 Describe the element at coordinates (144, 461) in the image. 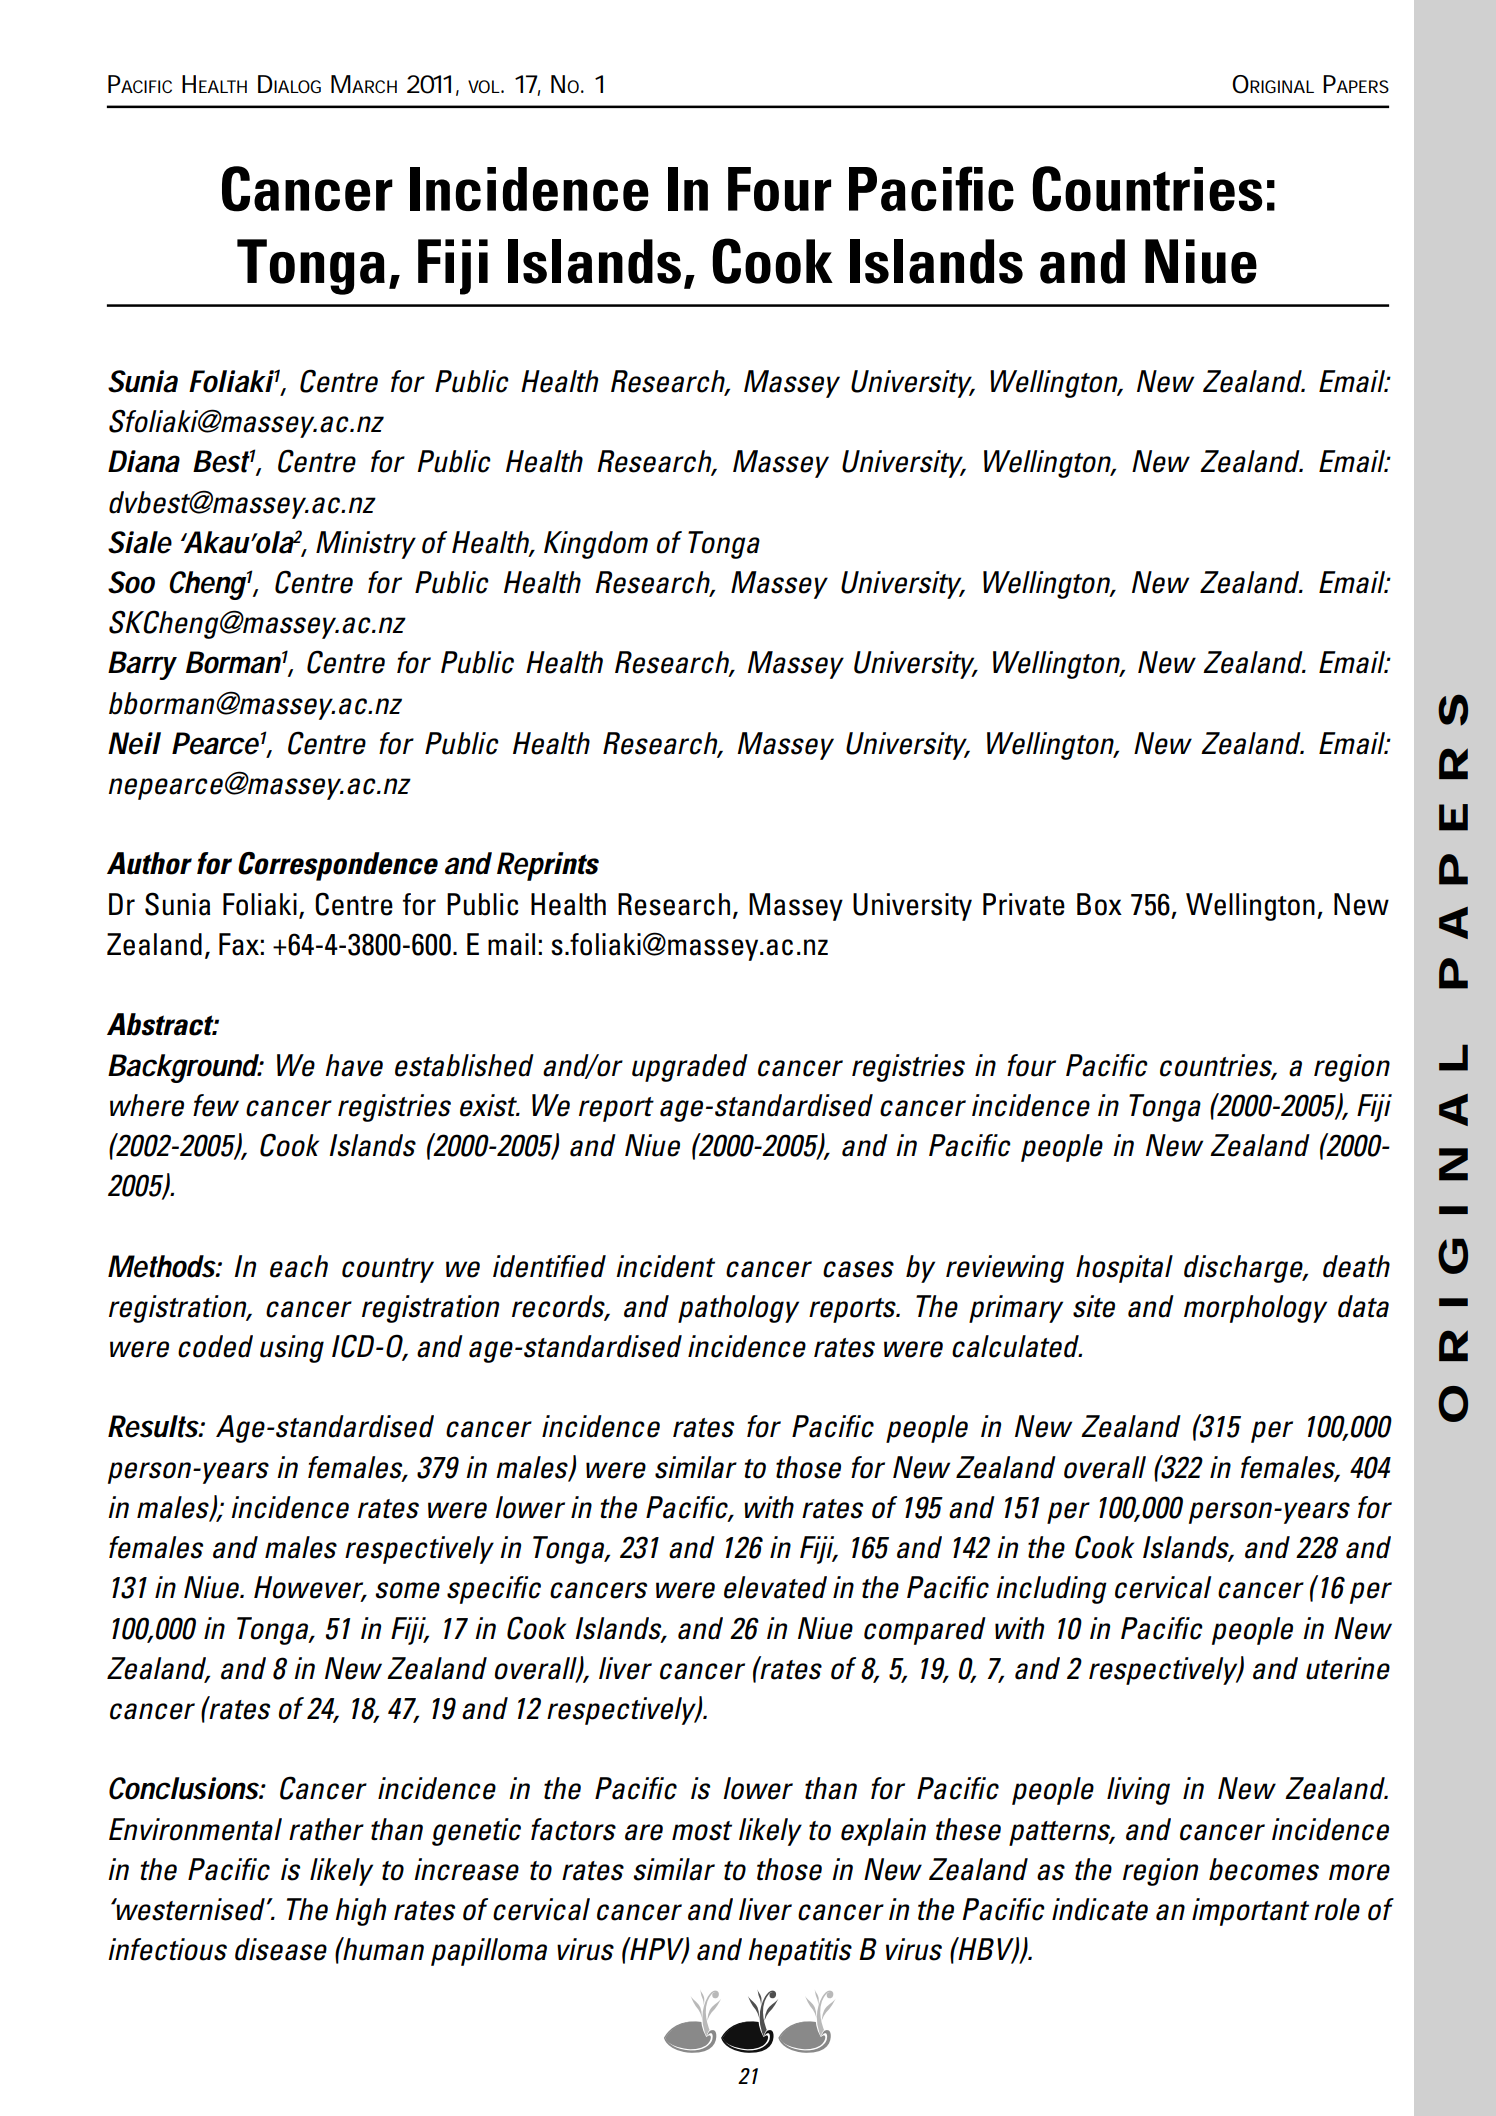

I see `Diana` at that location.
